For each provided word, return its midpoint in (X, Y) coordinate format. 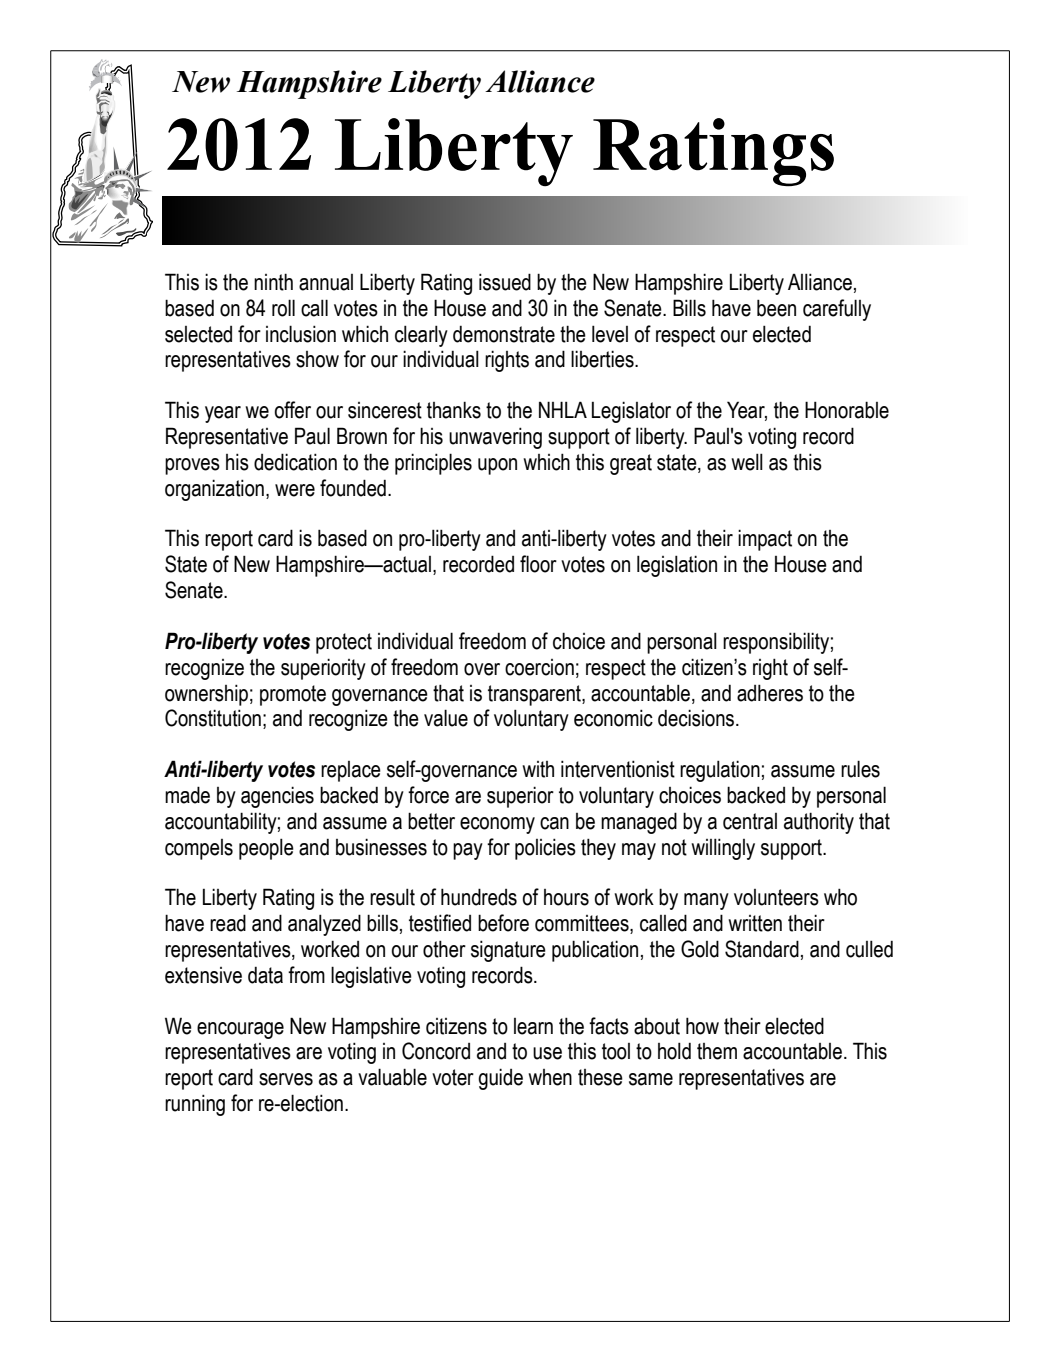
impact (765, 540)
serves (286, 1079)
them (717, 1051)
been (776, 308)
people (266, 849)
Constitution (213, 718)
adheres (770, 693)
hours (566, 897)
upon (497, 466)
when (550, 1077)
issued (505, 282)
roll (283, 308)
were (295, 490)
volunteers (776, 897)
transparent (535, 695)
